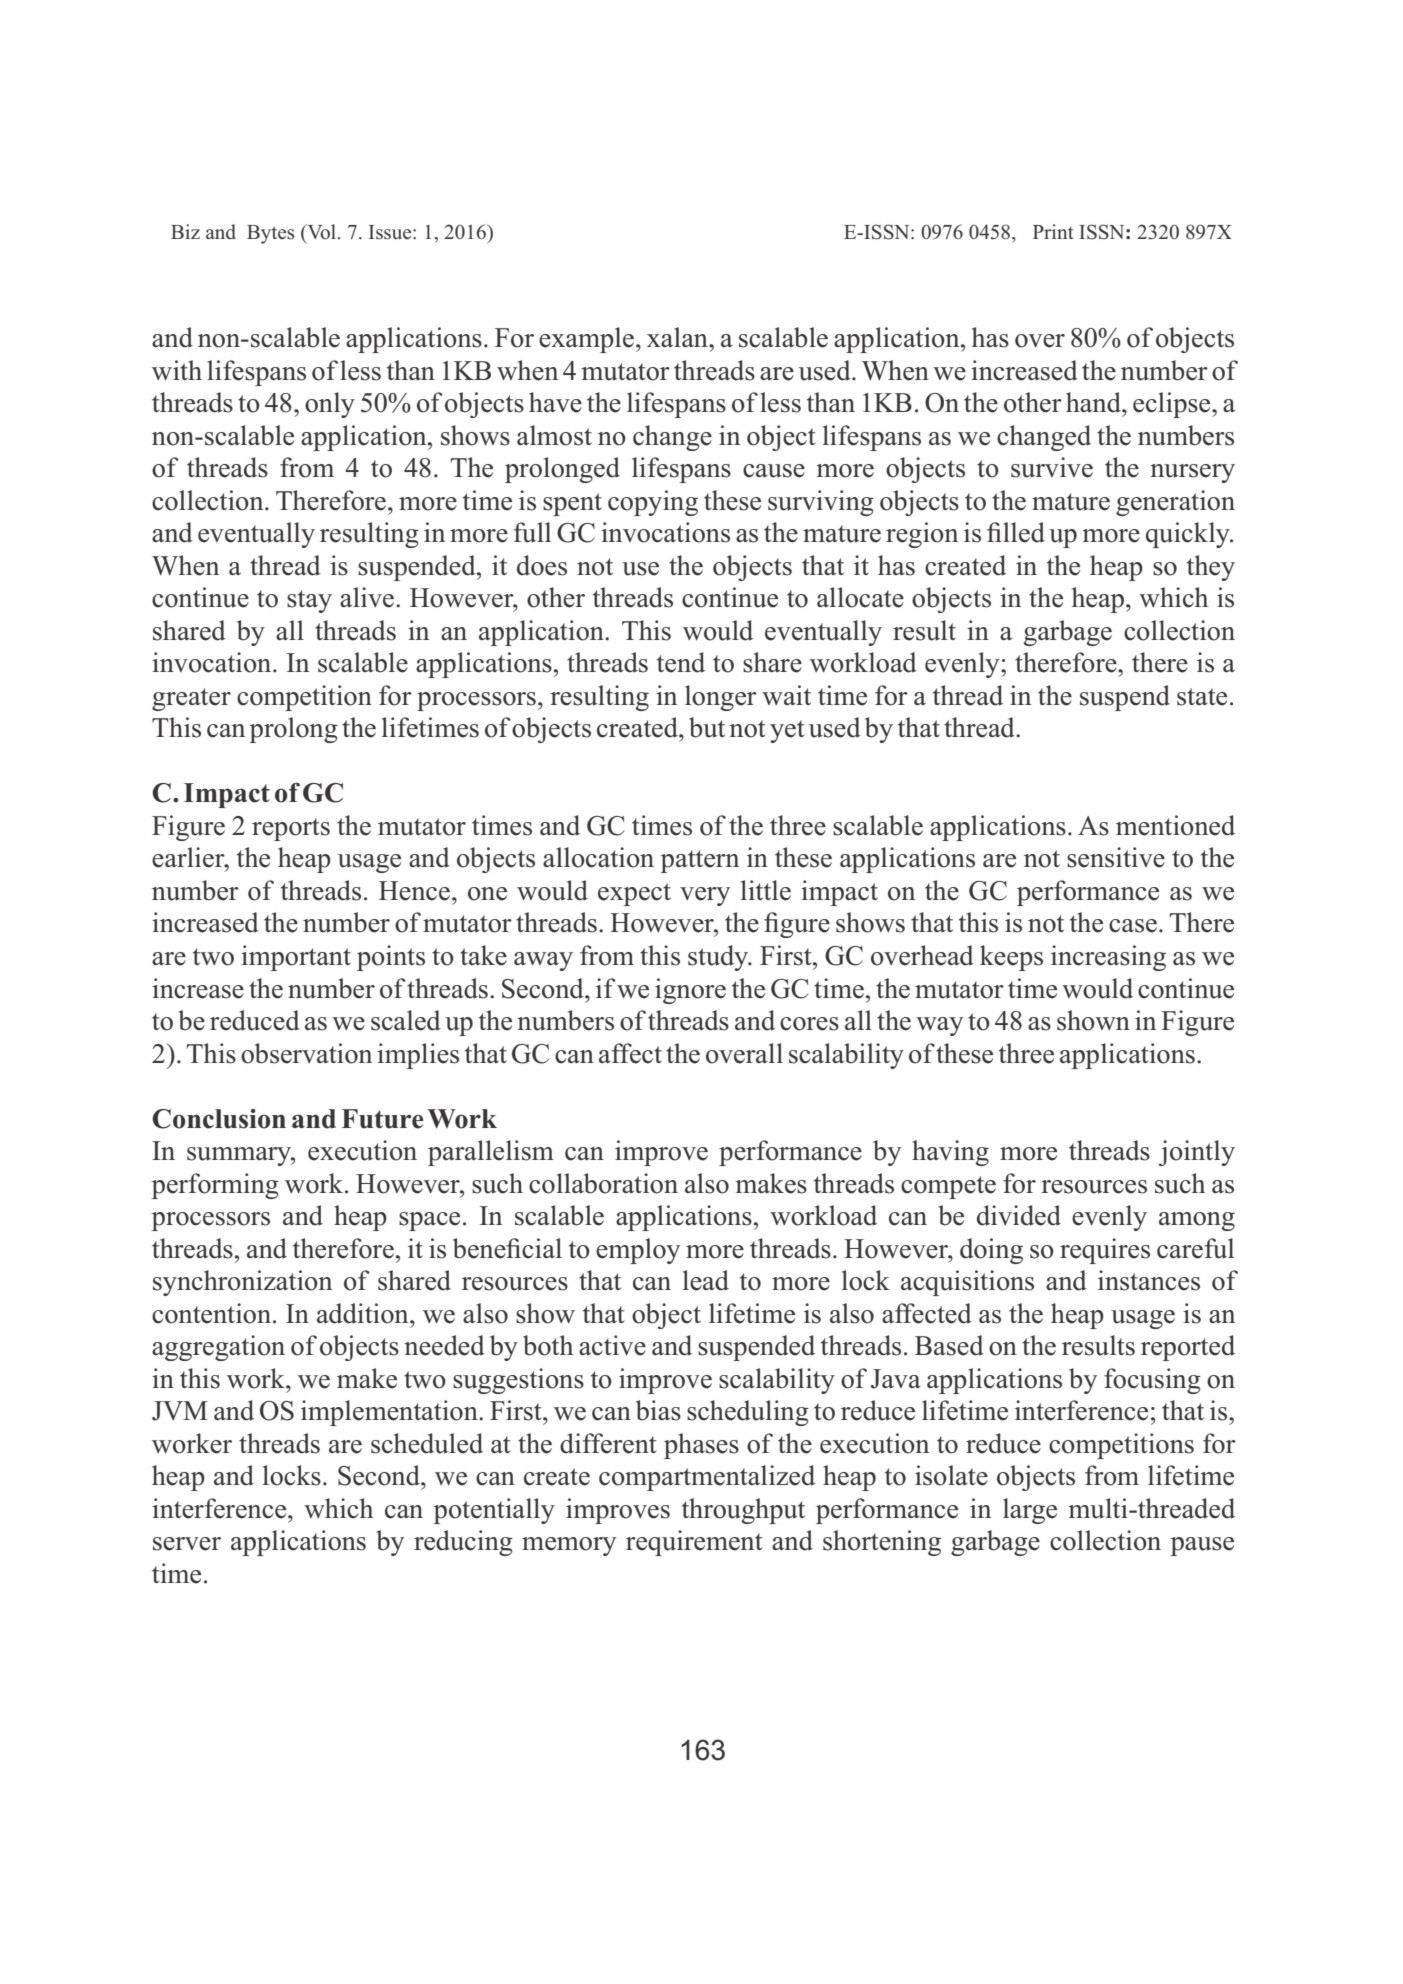  I want to click on quickly, so click(1189, 535).
